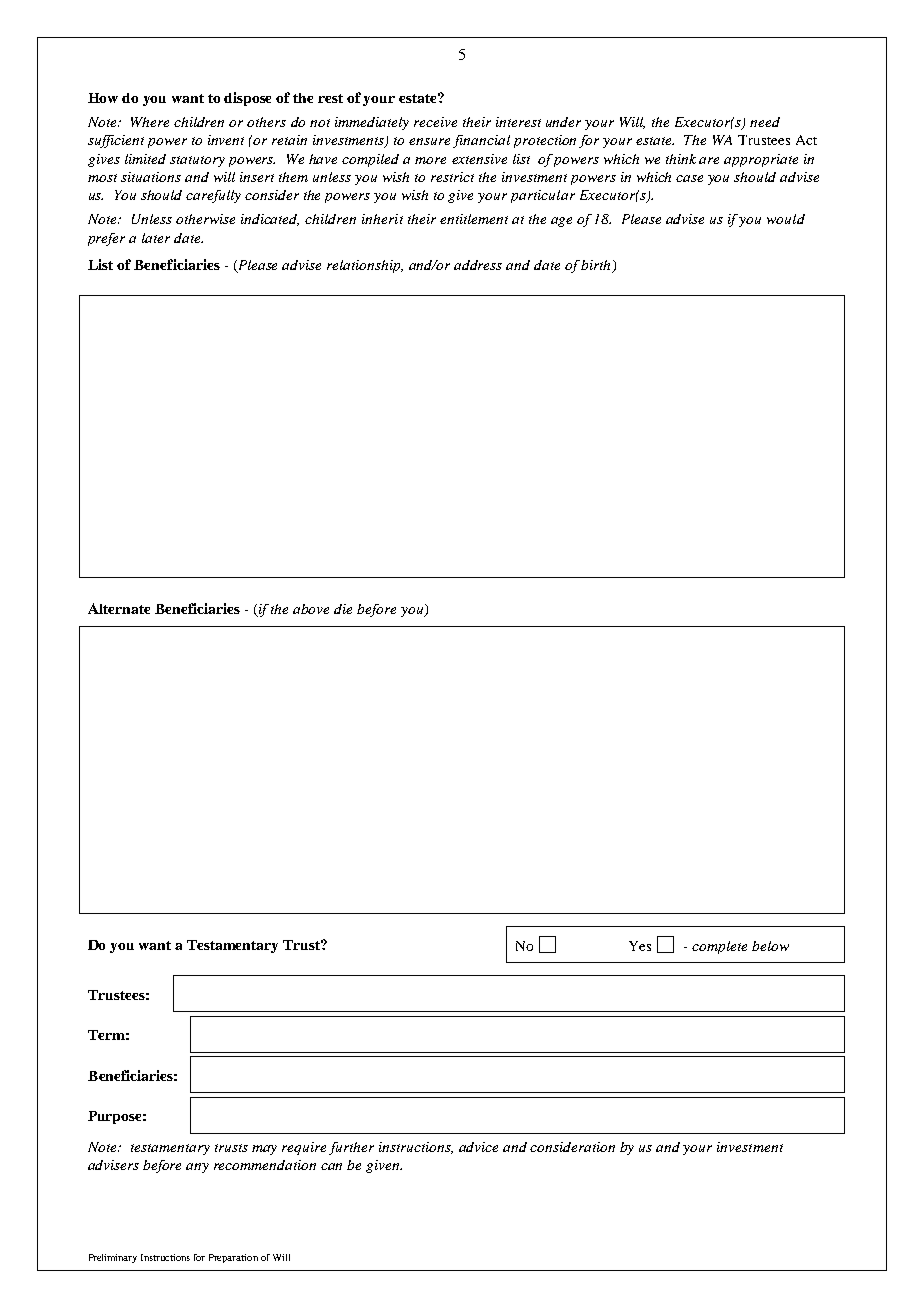 This screenshot has height=1308, width=924. I want to click on may, so click(264, 1150).
